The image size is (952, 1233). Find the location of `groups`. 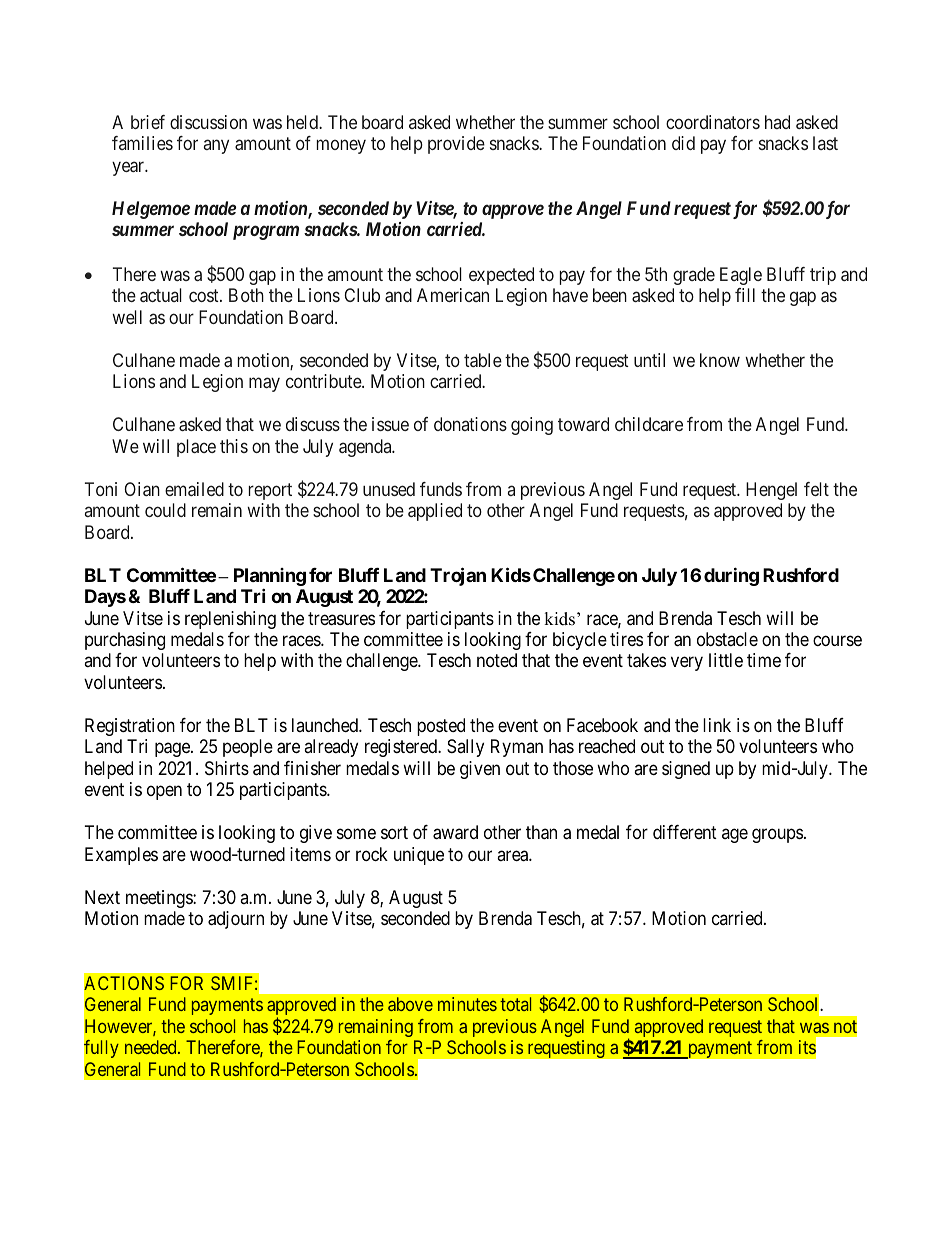

groups is located at coordinates (777, 836).
